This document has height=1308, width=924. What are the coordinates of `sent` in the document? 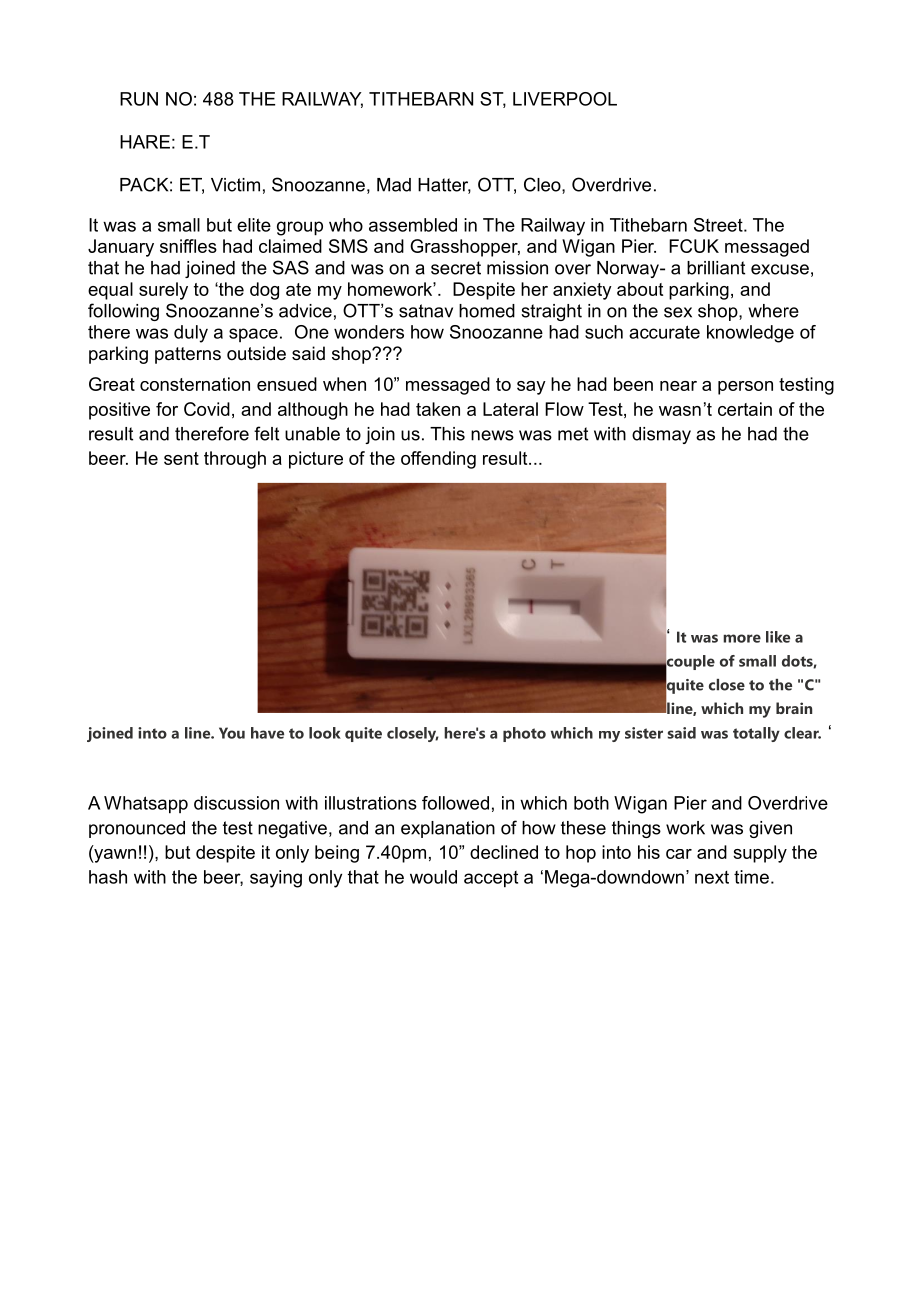 It's located at (181, 458).
